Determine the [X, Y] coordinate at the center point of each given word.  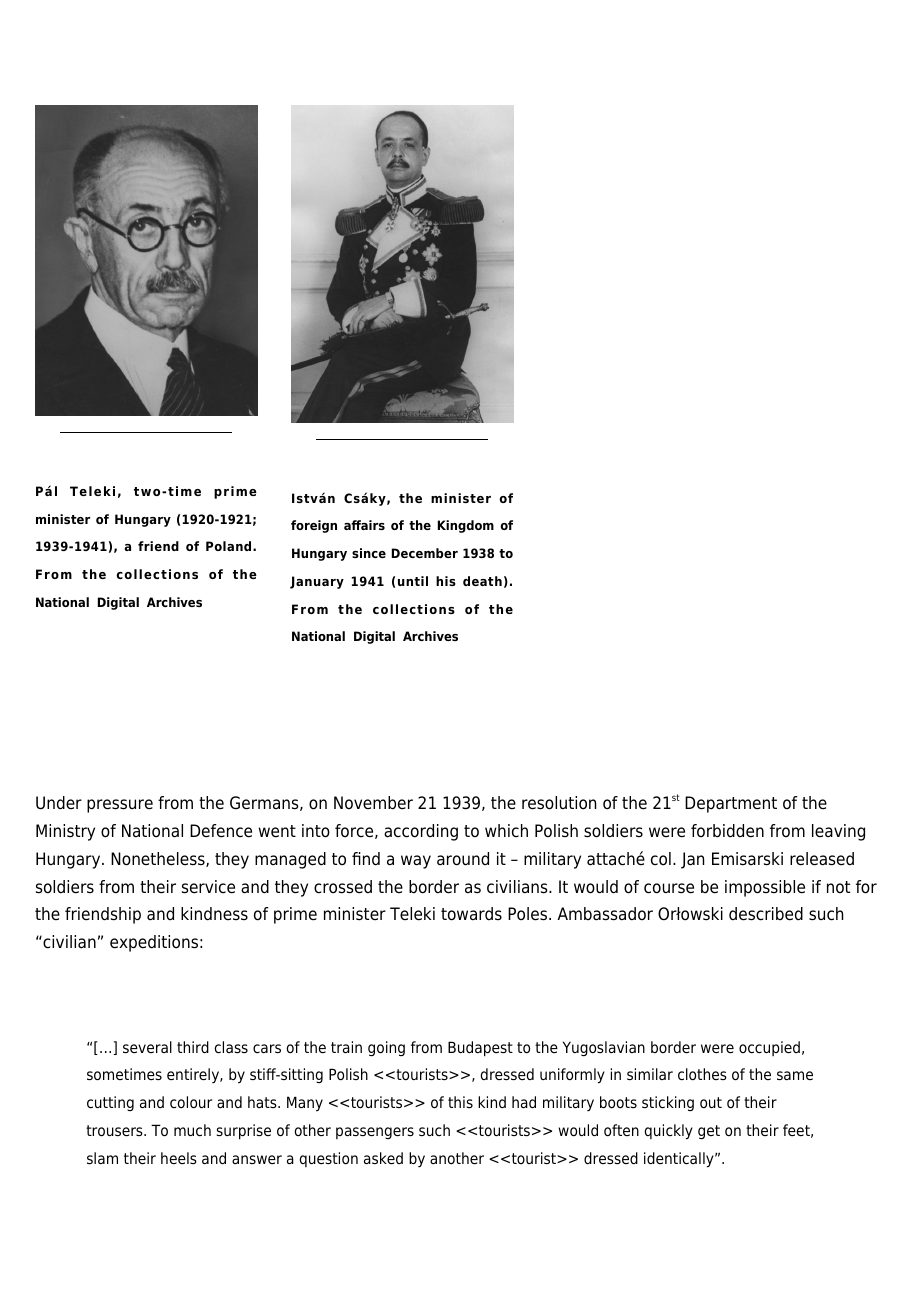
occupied [769, 1048]
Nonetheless [159, 859]
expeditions [154, 943]
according [421, 832]
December [425, 553]
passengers [375, 1133]
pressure [120, 806]
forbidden [727, 831]
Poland [230, 546]
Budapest [480, 1049]
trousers [115, 1131]
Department [731, 804]
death [482, 581]
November [373, 803]
